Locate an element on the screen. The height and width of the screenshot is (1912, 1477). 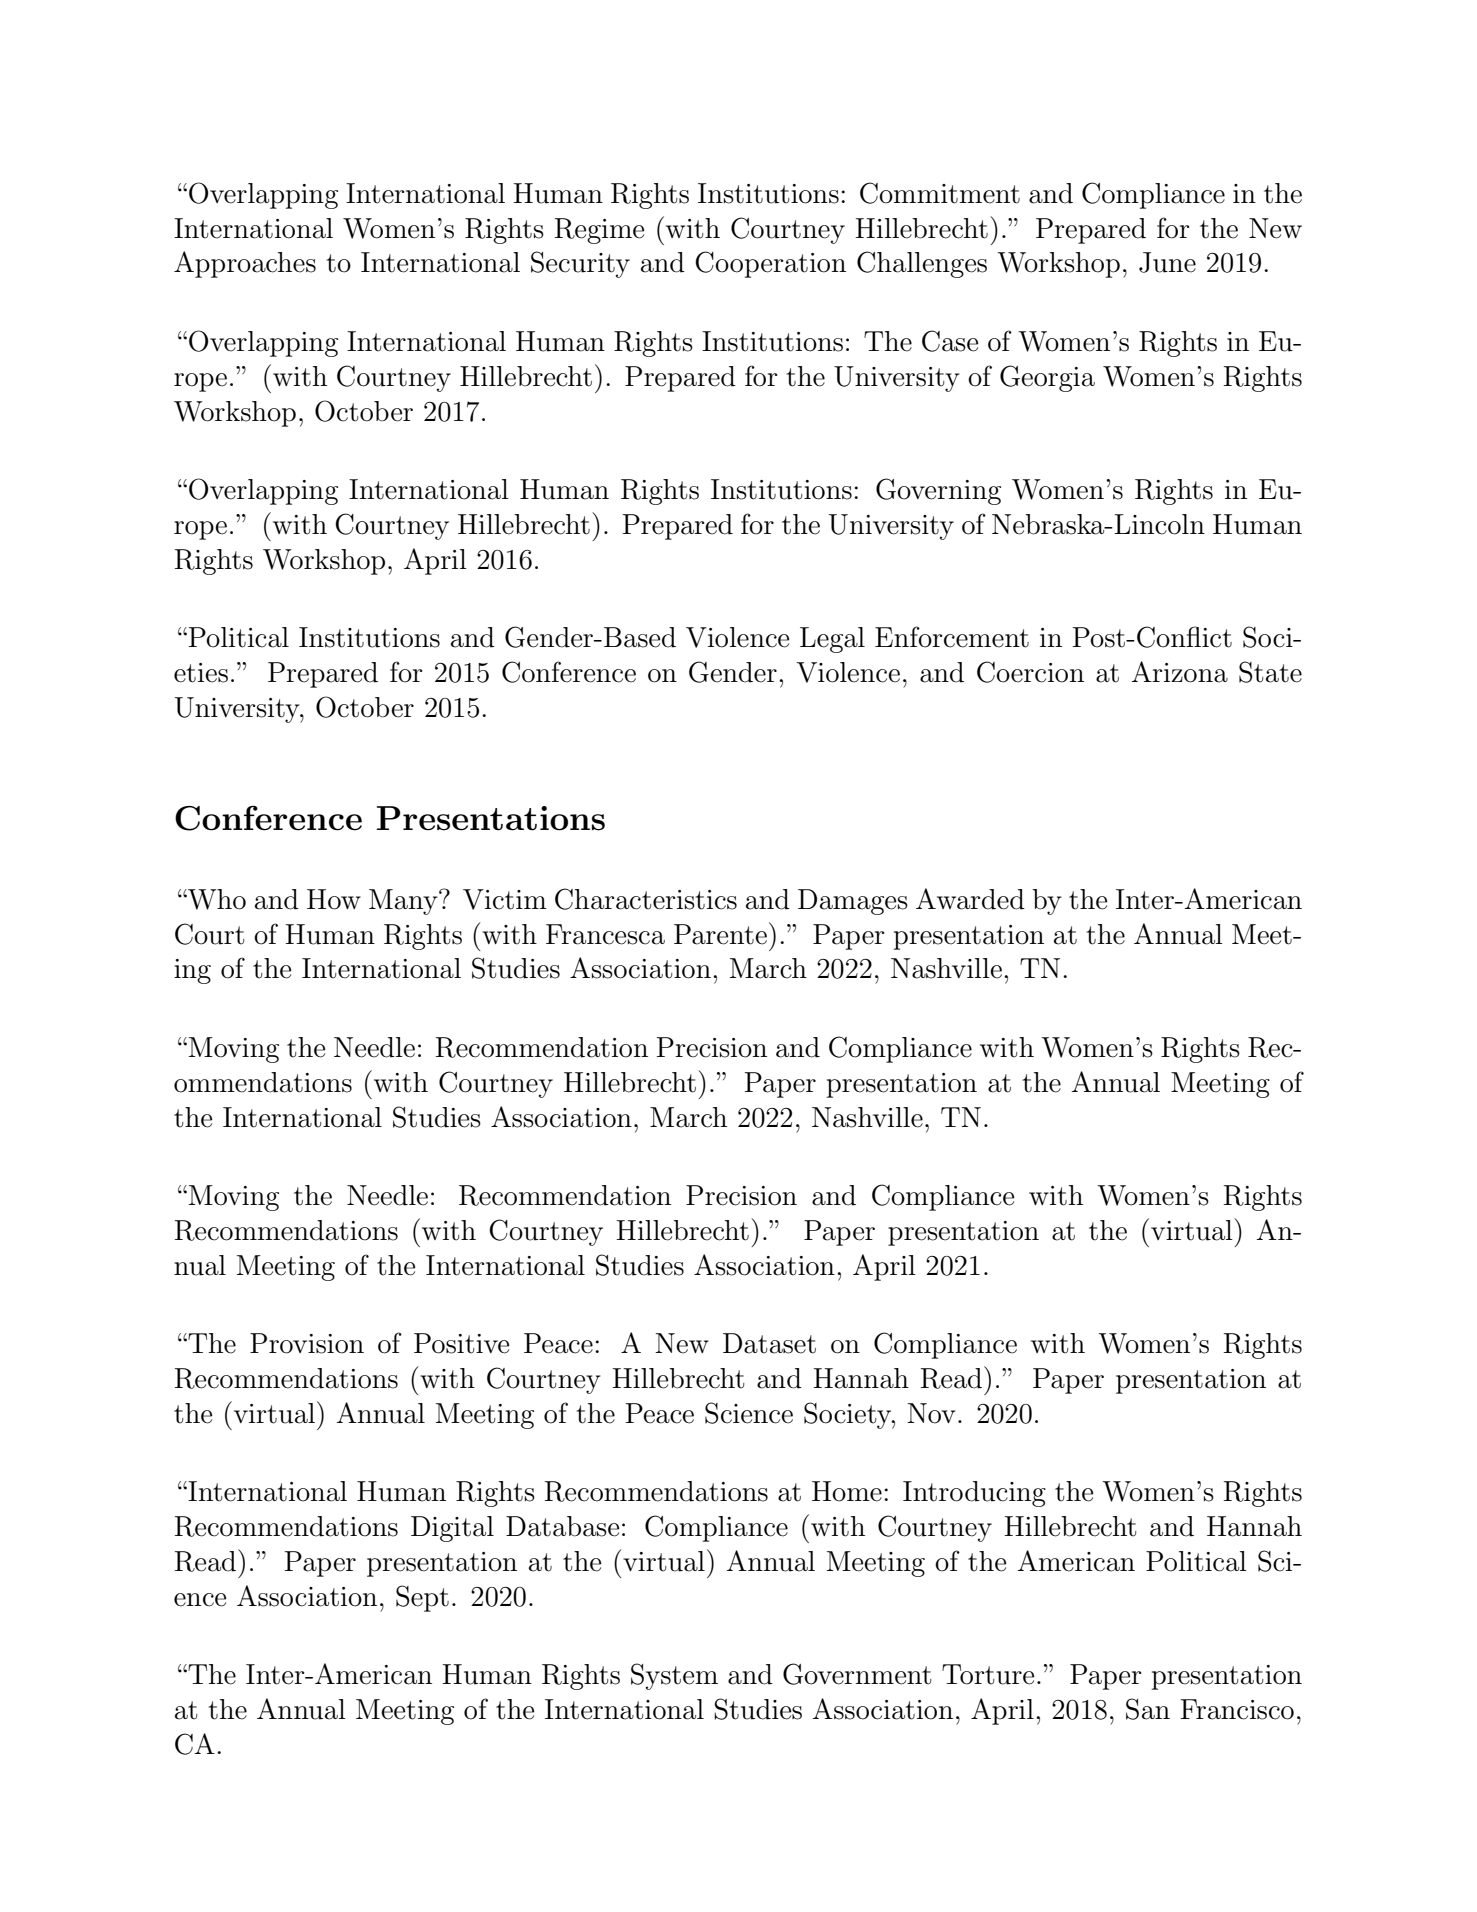
Approaches is located at coordinates (245, 264).
